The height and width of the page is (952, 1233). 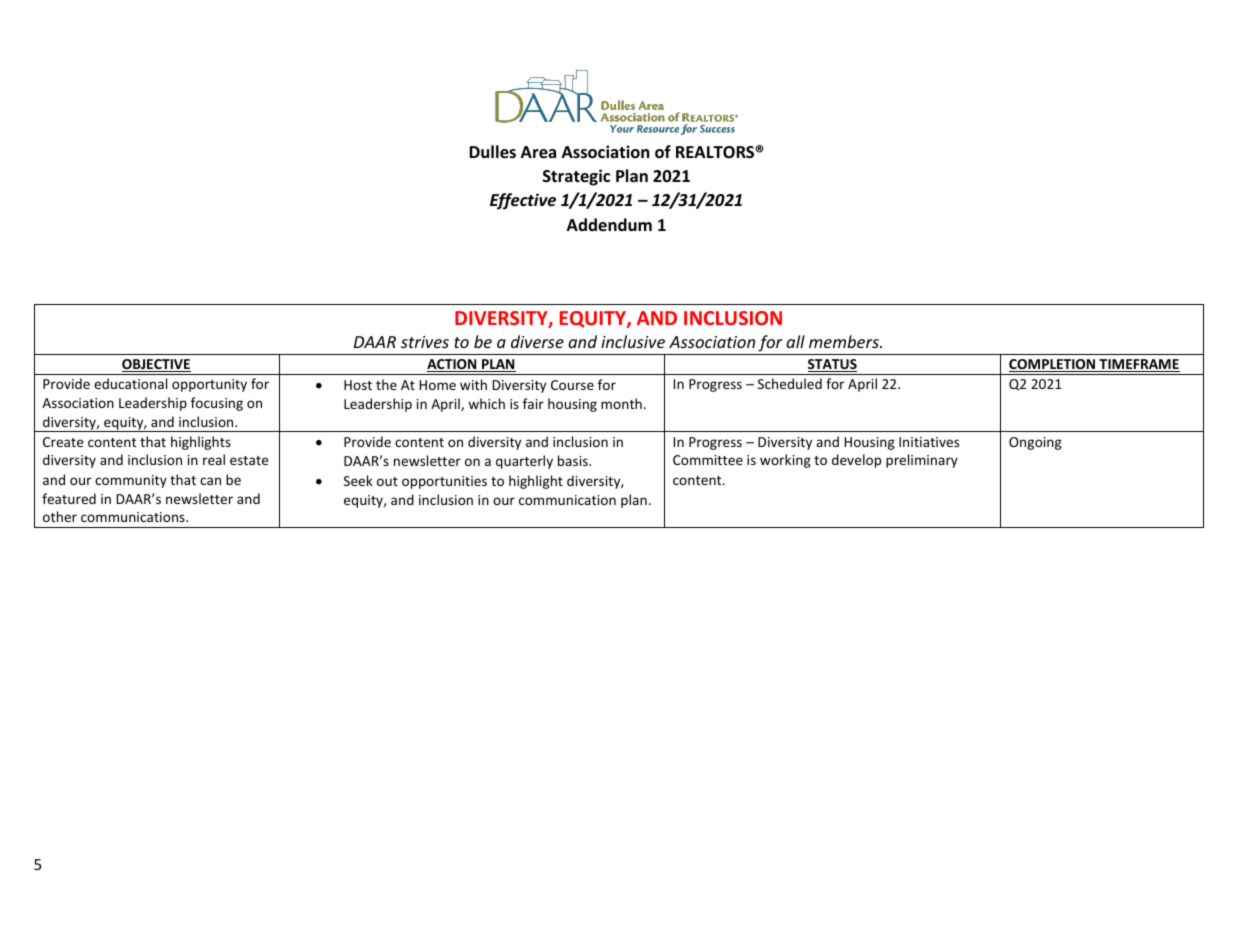 I want to click on preliminary, so click(x=922, y=461).
